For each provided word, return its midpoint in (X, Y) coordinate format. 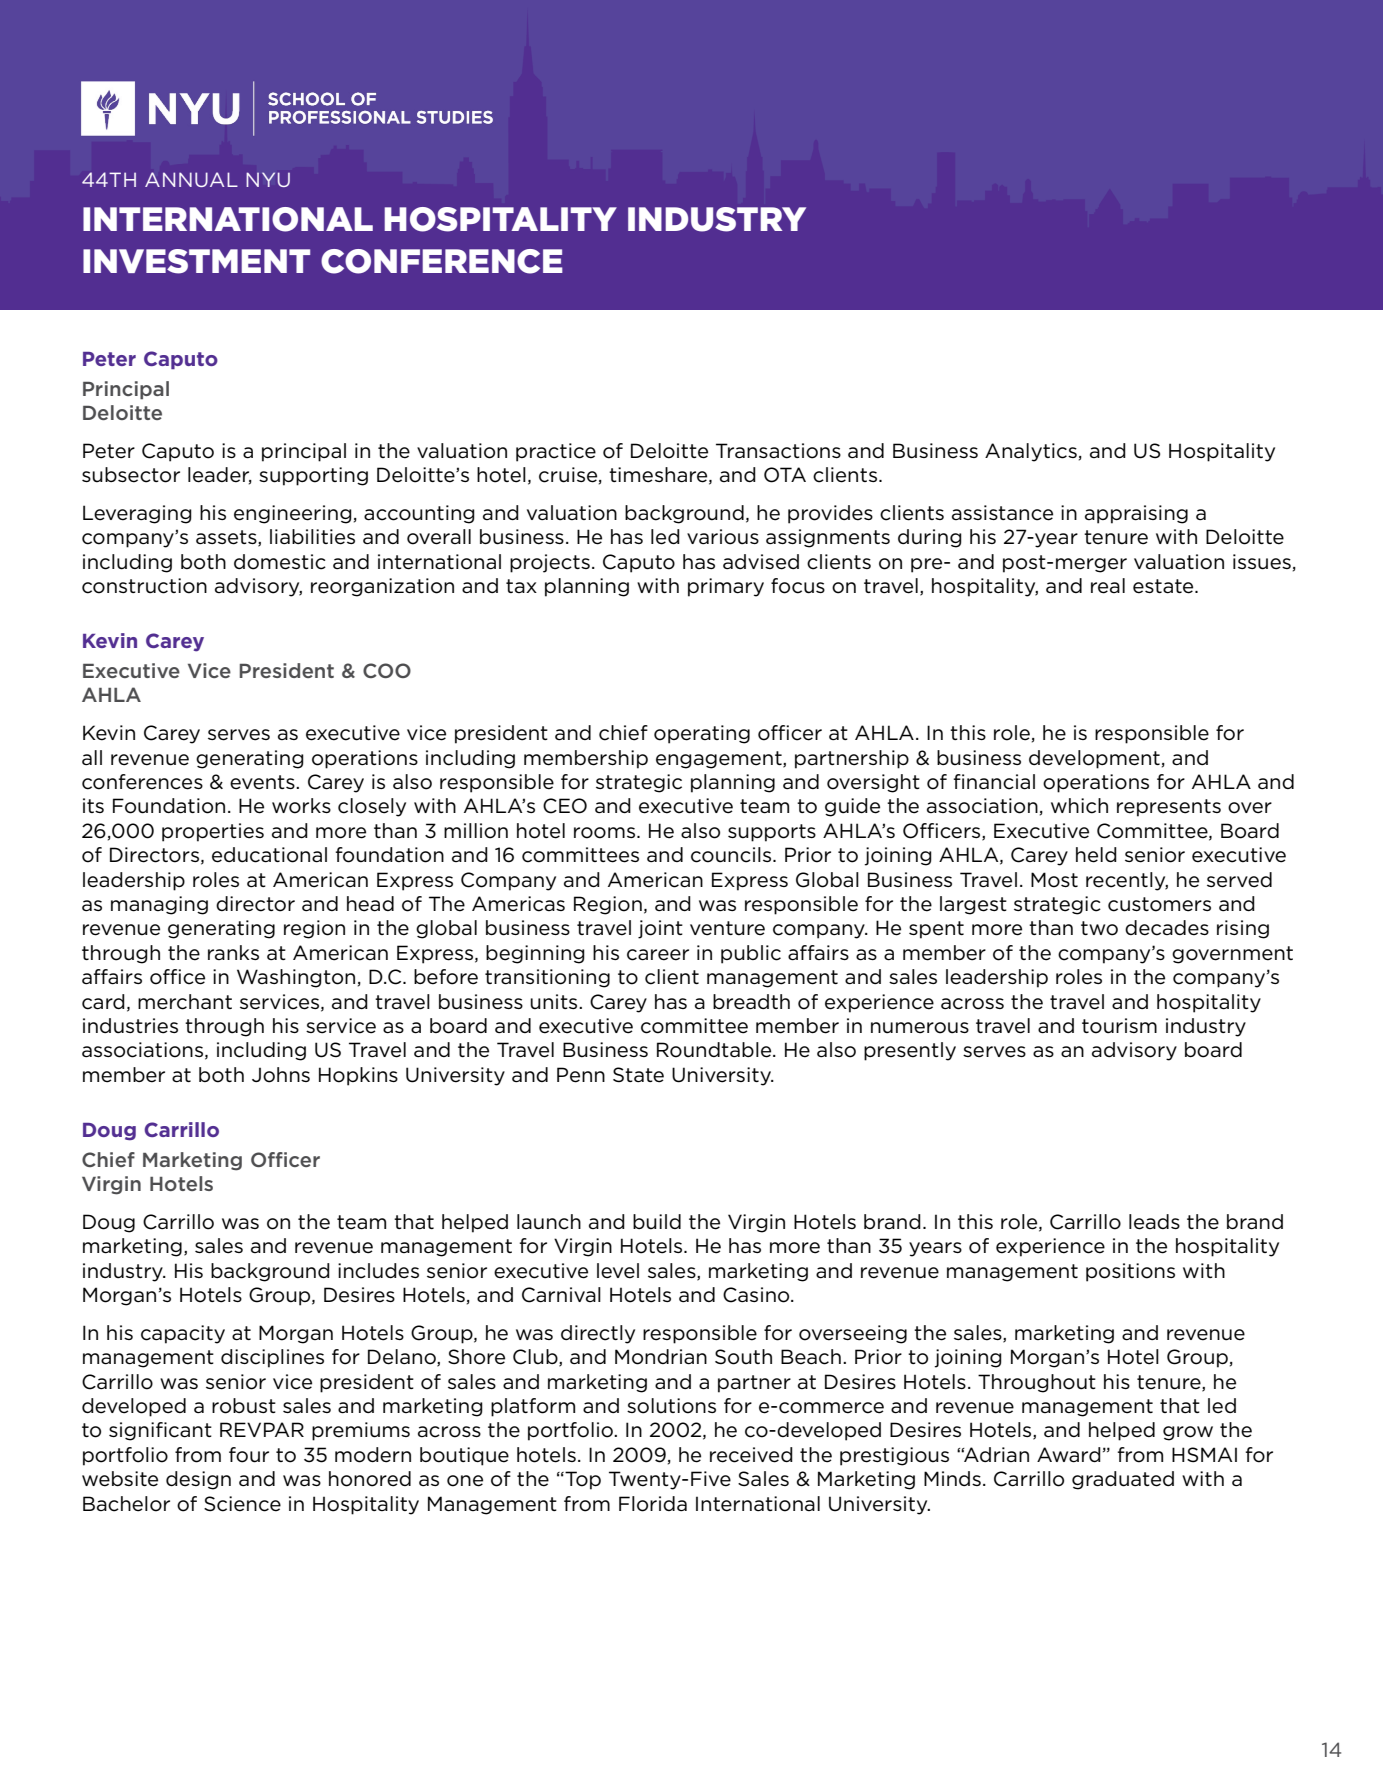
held (1096, 855)
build (657, 1222)
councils (732, 855)
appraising (1136, 514)
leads (1154, 1222)
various (723, 537)
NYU (268, 179)
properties (213, 832)
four (249, 1455)
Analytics (1031, 452)
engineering (293, 514)
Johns (281, 1075)
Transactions (778, 451)
